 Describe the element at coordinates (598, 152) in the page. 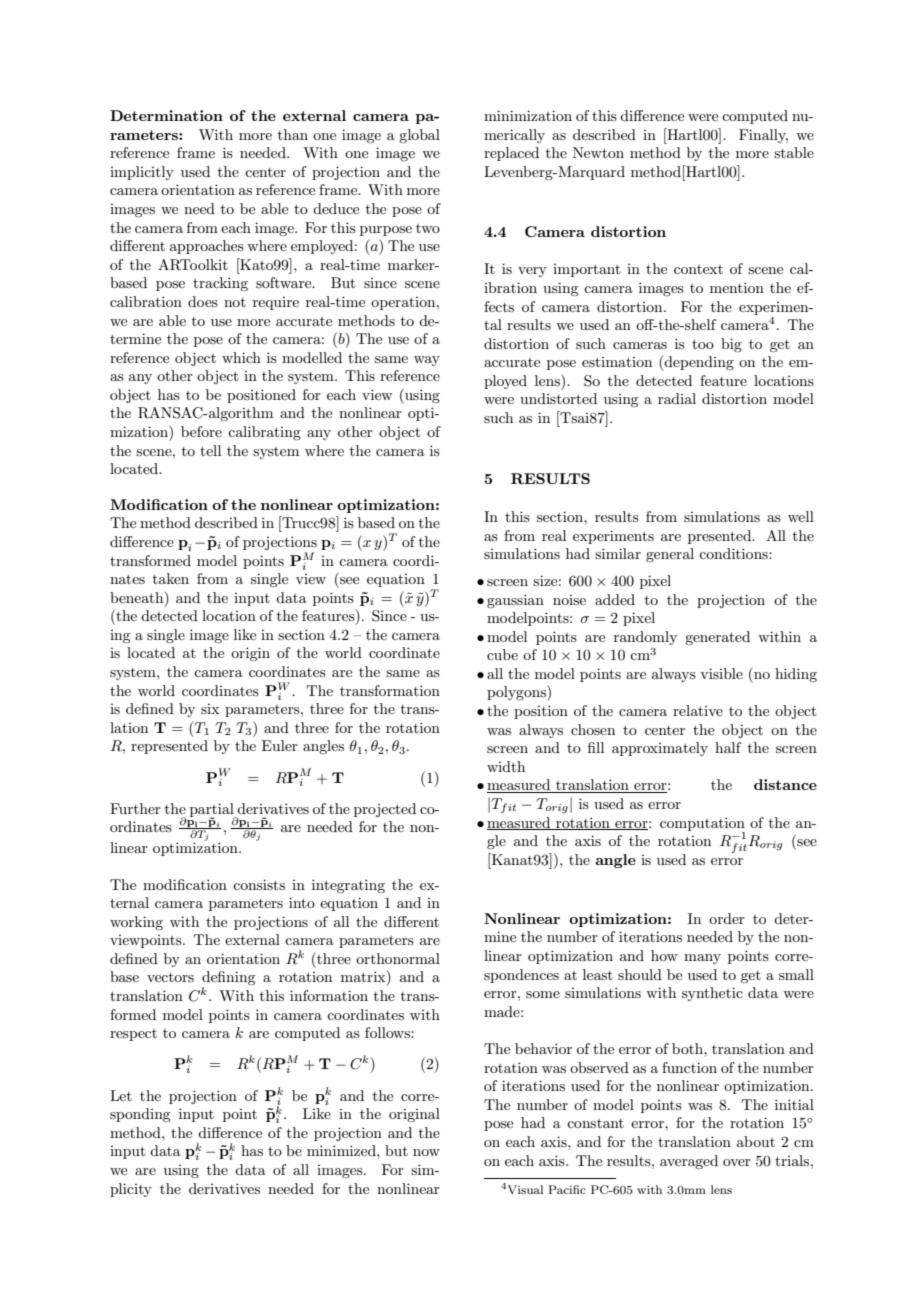

I see `Newton` at that location.
